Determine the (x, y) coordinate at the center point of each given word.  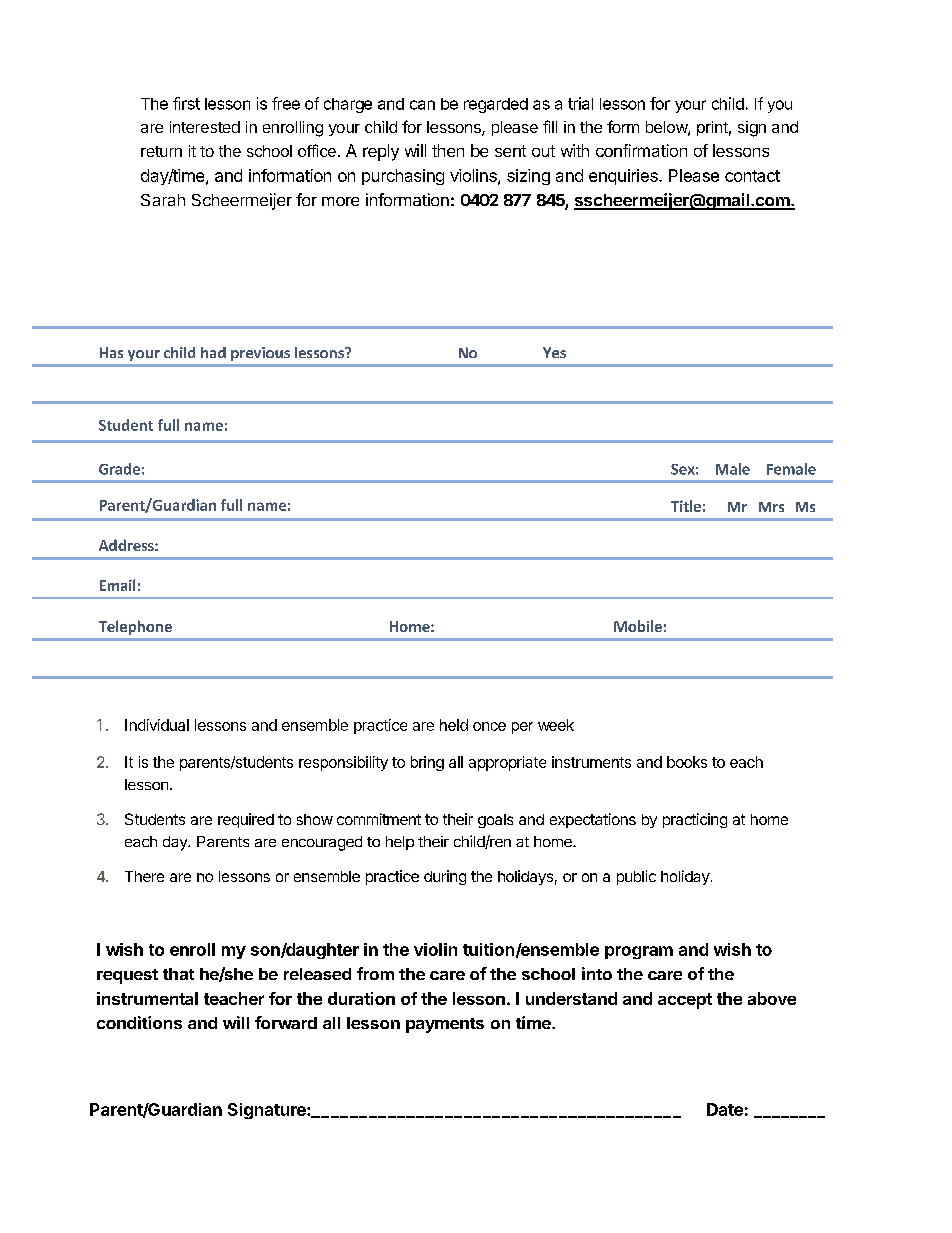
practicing (695, 820)
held (454, 725)
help (400, 843)
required (246, 820)
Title (686, 506)
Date (725, 1109)
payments (445, 1025)
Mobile (638, 626)
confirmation (641, 150)
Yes (554, 352)
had (213, 352)
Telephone (135, 627)
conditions (139, 1022)
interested (205, 127)
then (448, 150)
